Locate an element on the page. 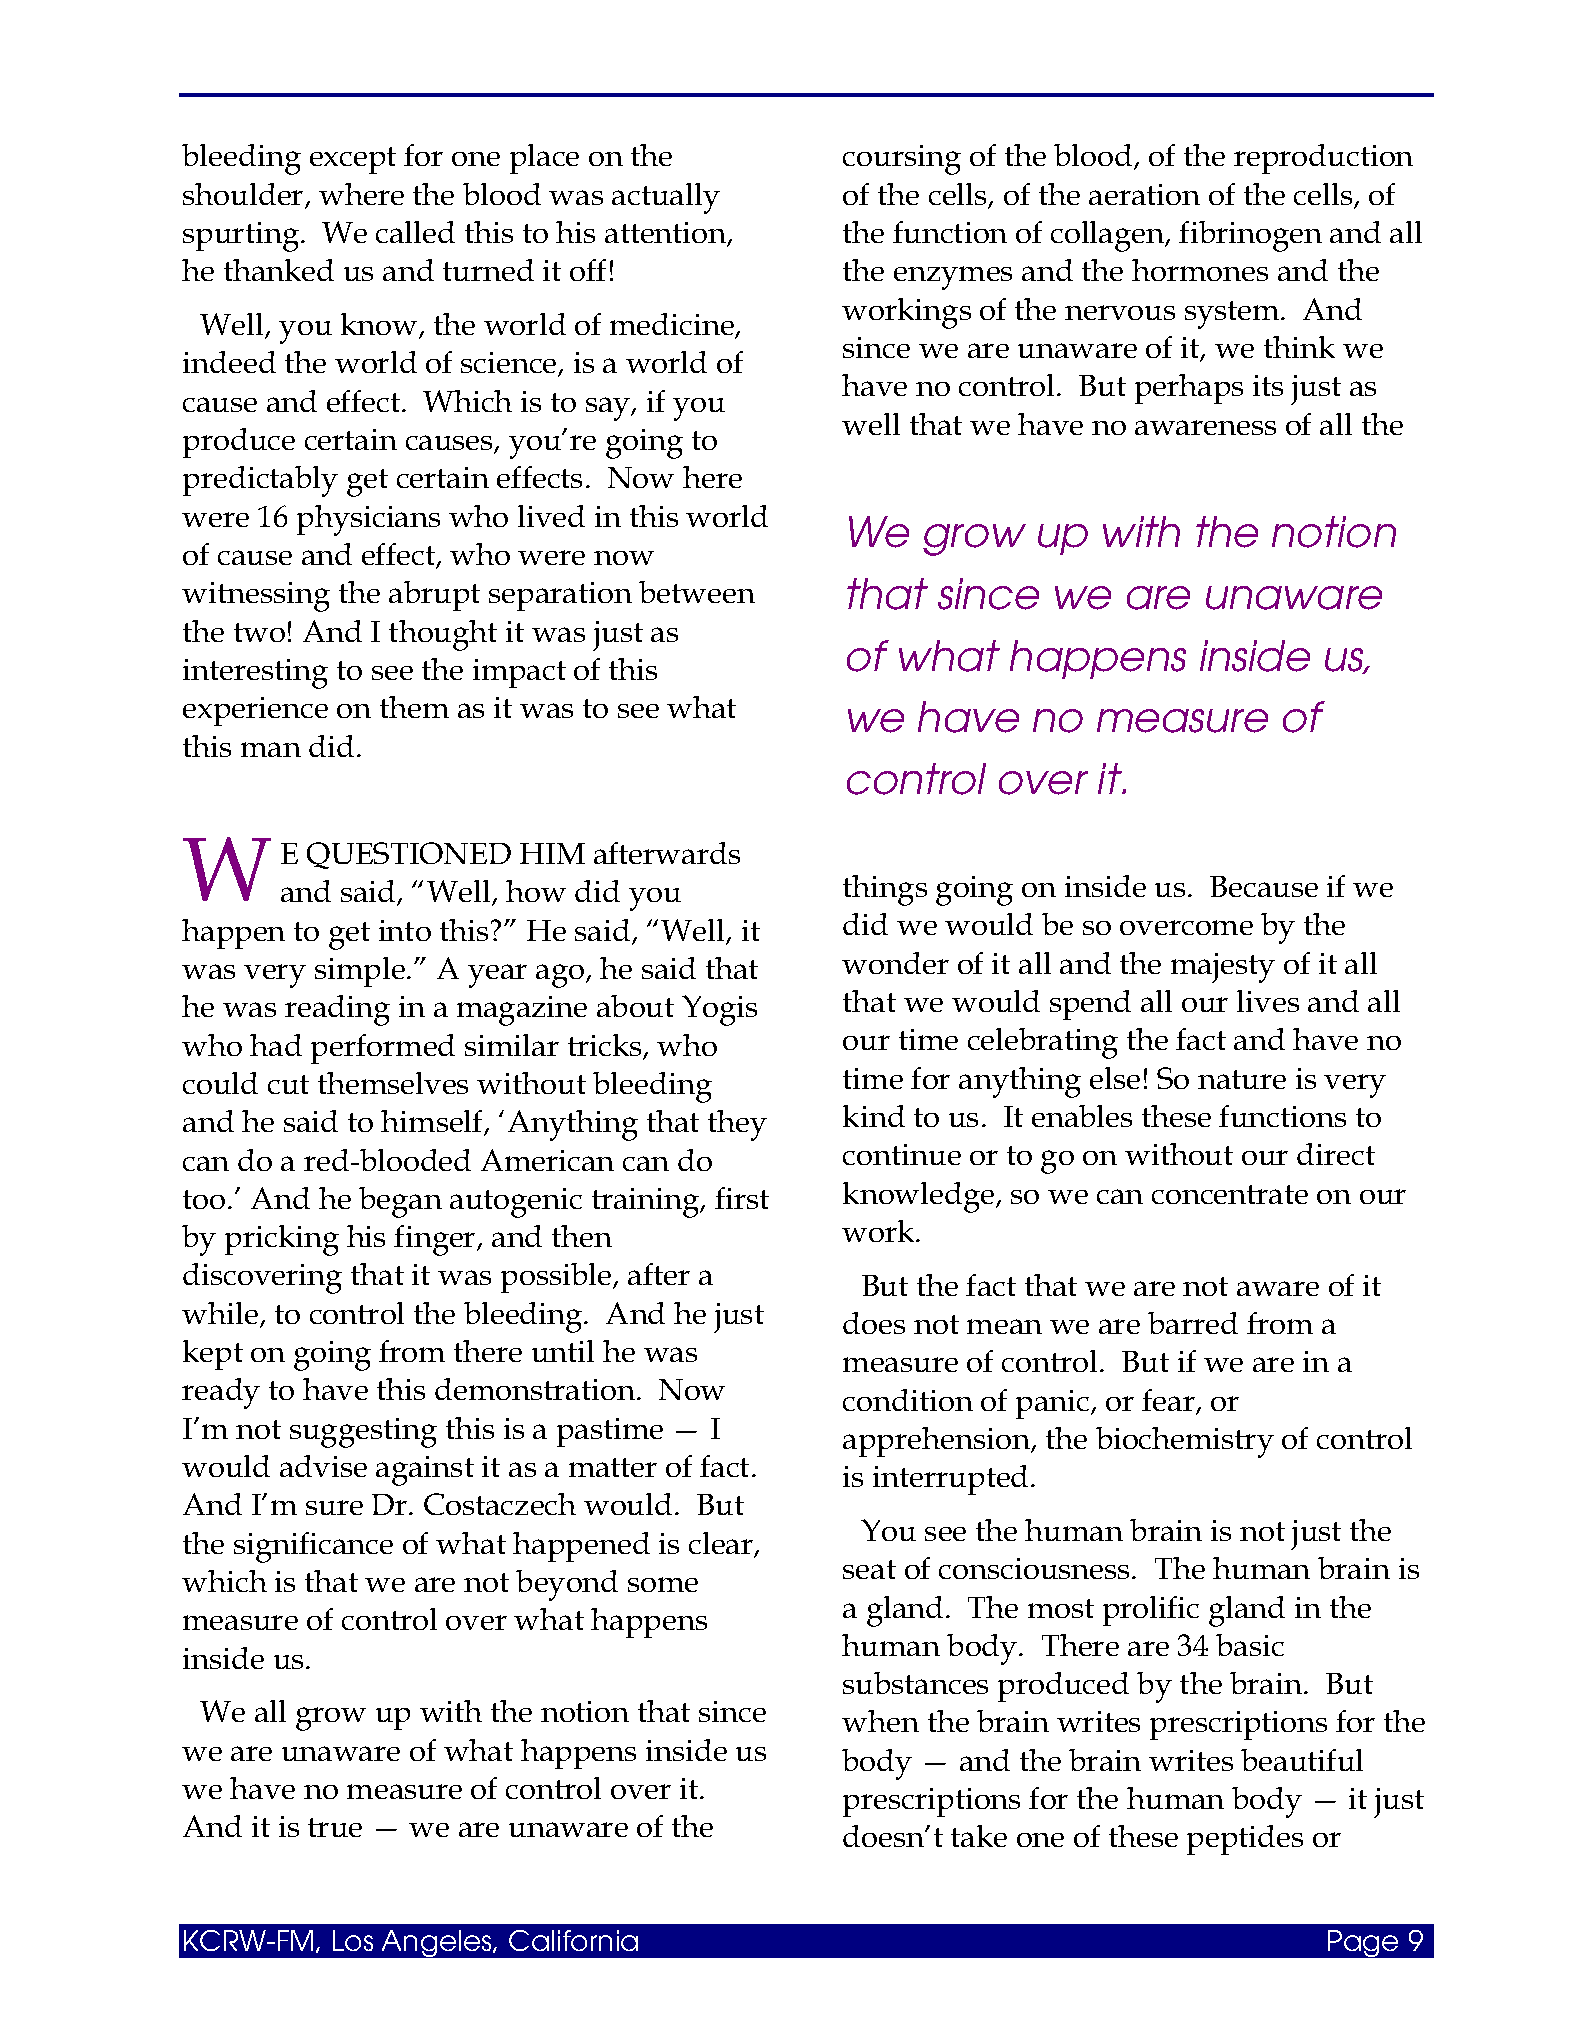 Image resolution: width=1576 pixels, height=2039 pixels. fibrinogen is located at coordinates (1250, 236).
